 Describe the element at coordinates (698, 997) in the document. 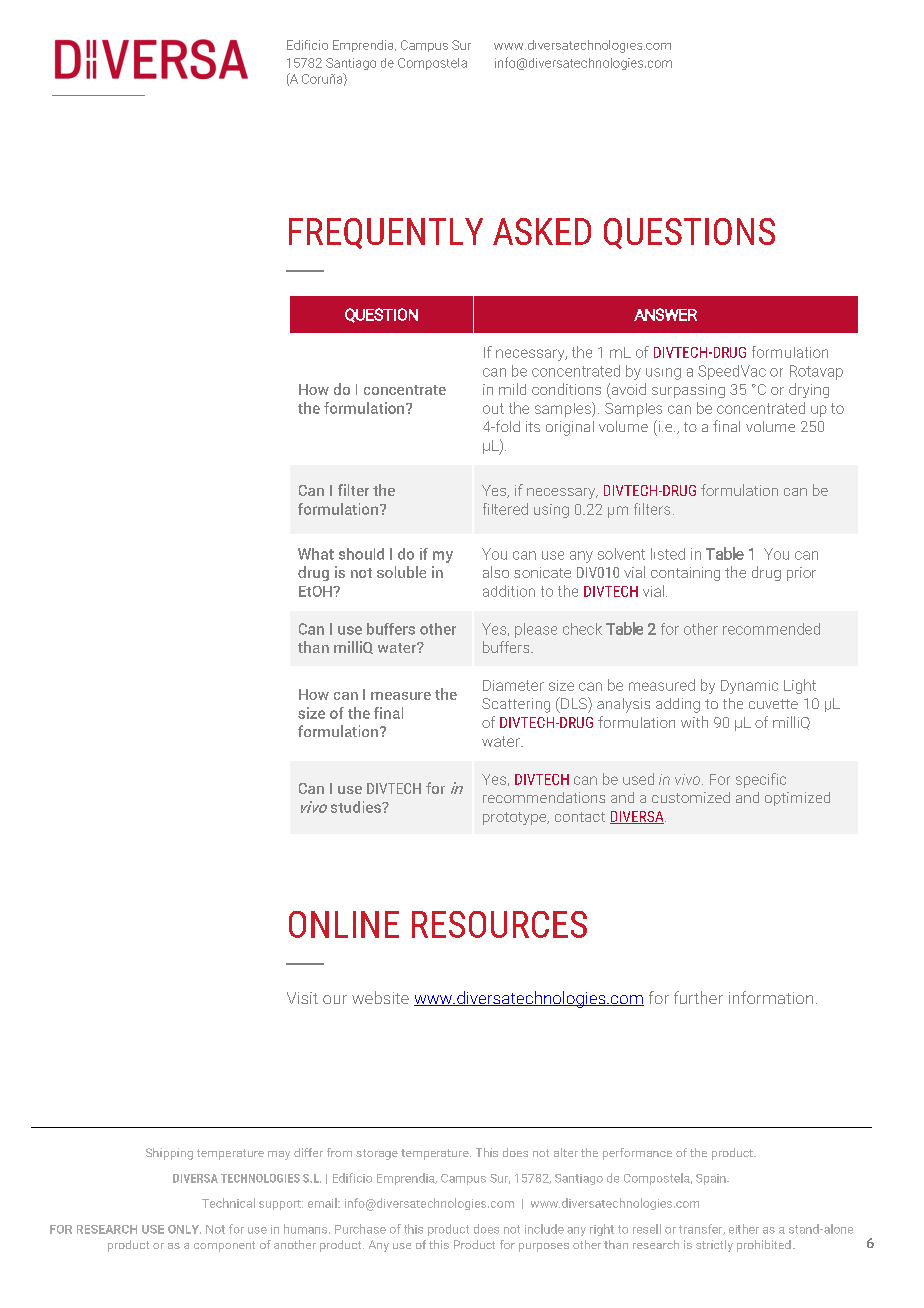

I see `further` at that location.
